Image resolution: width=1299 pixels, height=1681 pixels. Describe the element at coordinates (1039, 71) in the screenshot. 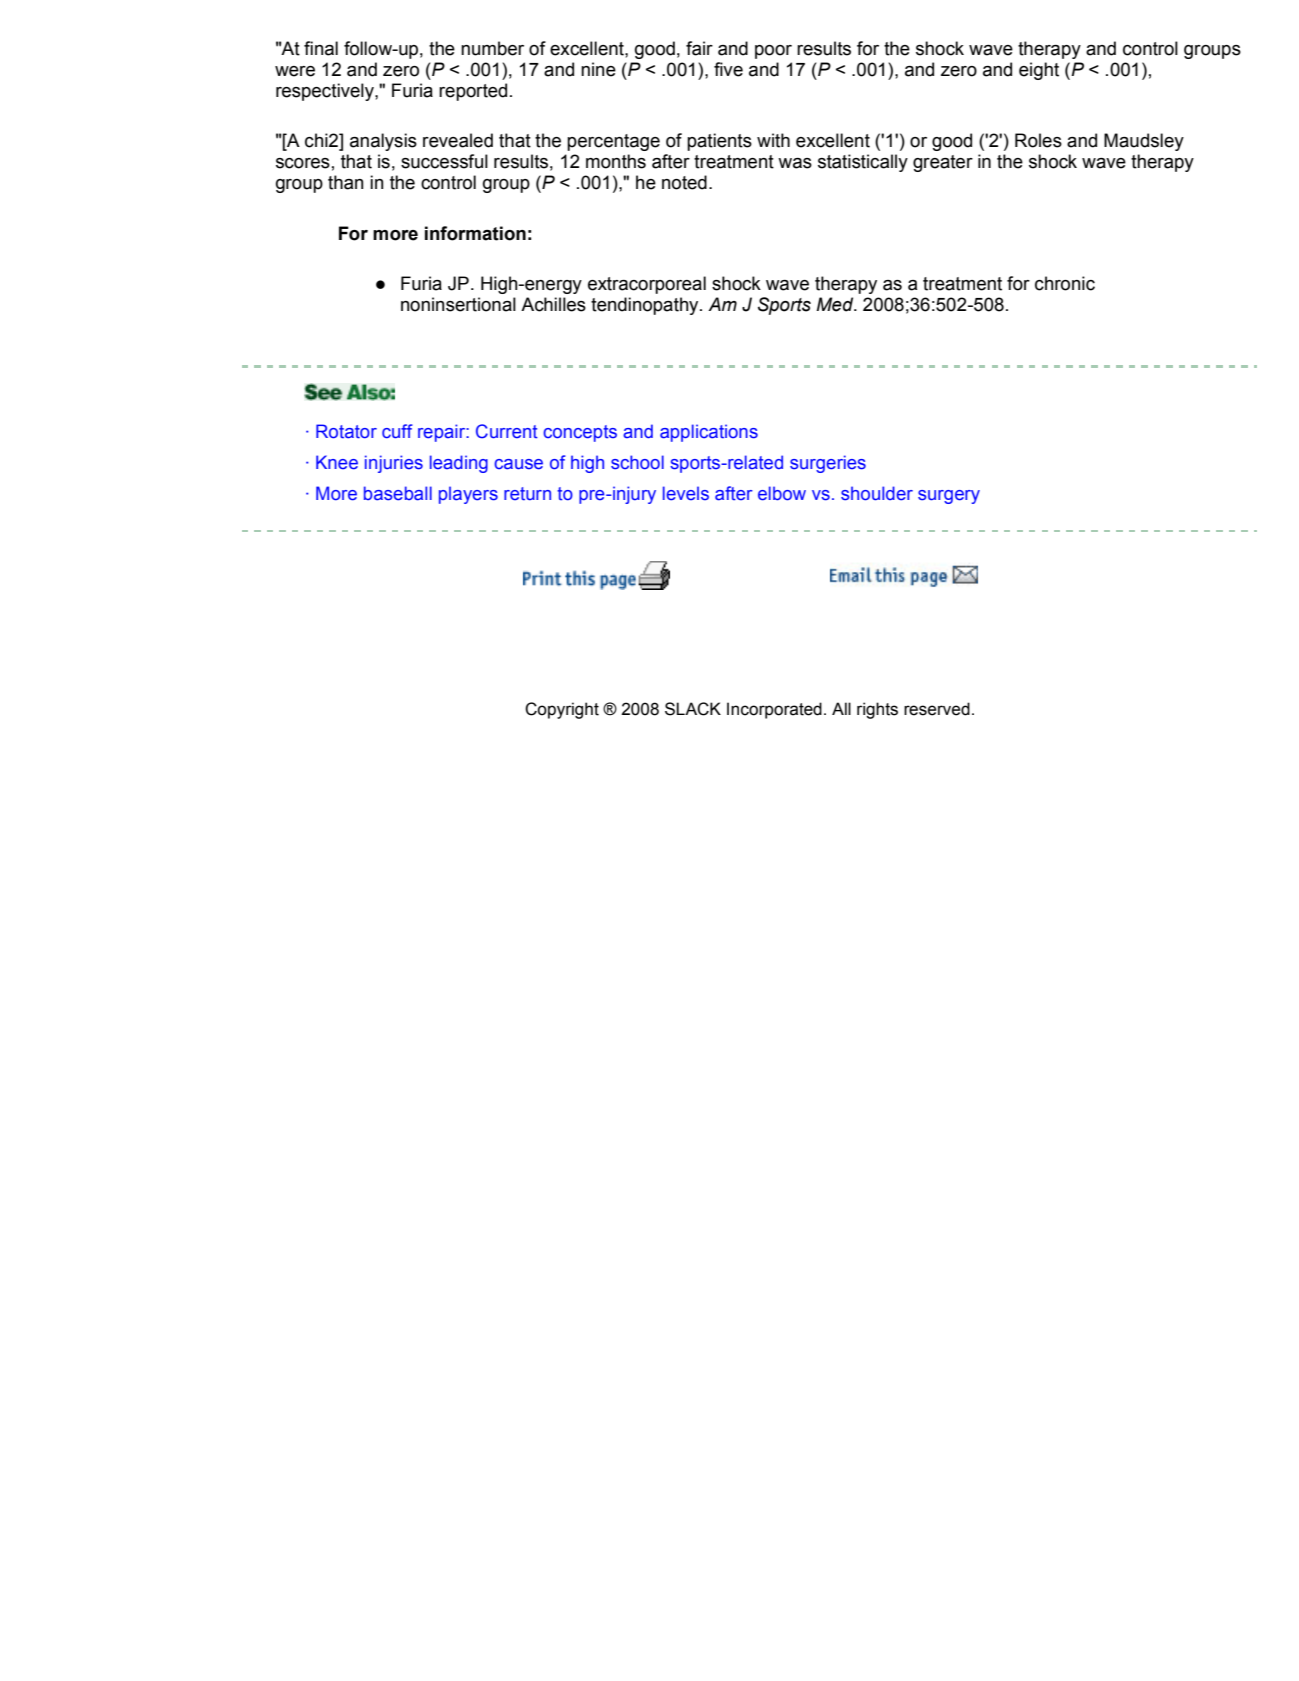

I see `eight` at that location.
